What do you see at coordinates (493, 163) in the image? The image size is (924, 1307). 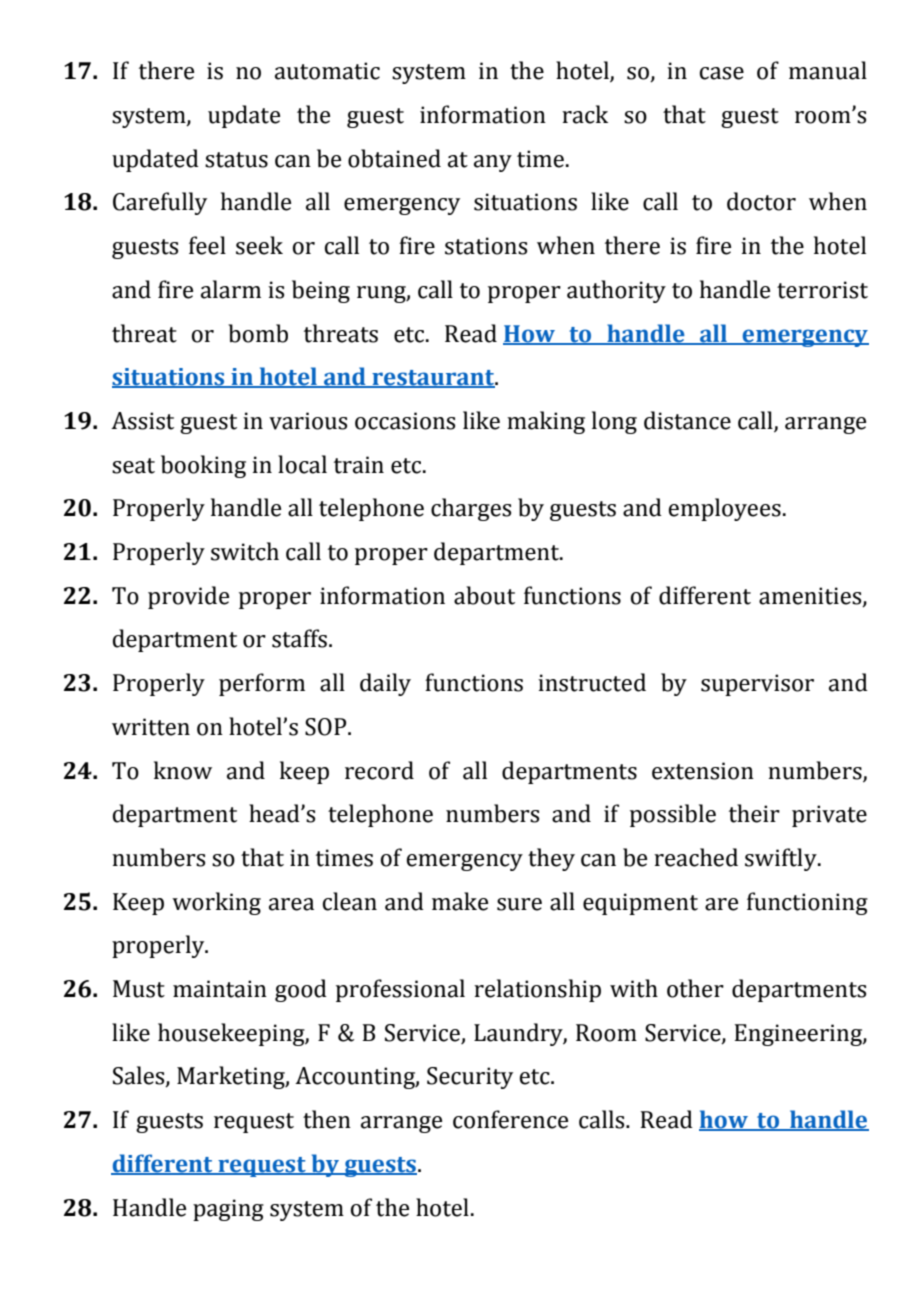 I see `any` at bounding box center [493, 163].
